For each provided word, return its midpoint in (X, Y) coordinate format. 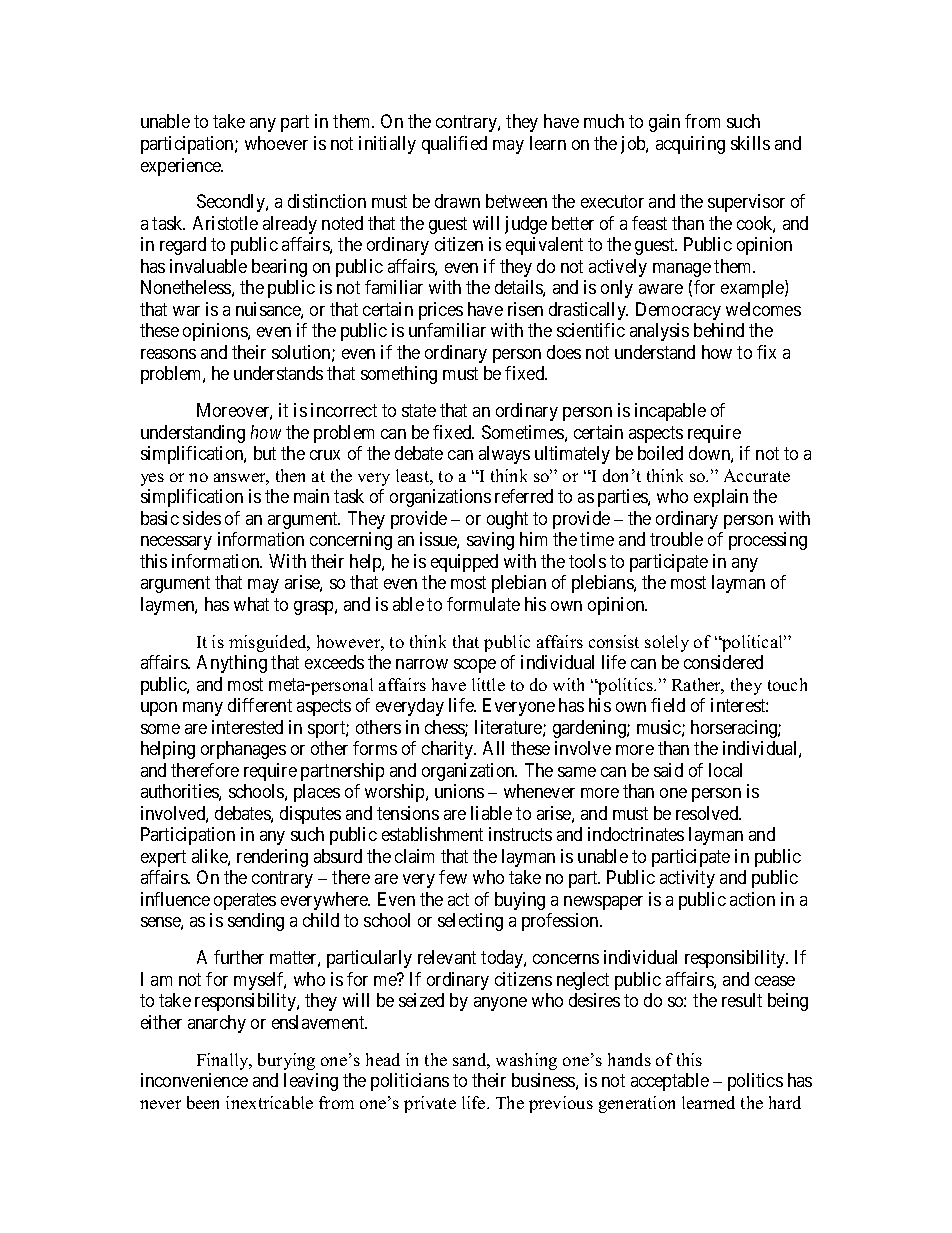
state (419, 411)
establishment (432, 834)
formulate (483, 604)
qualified (454, 145)
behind (719, 330)
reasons (168, 354)
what (251, 604)
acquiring (690, 145)
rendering (272, 858)
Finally (224, 1061)
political (753, 643)
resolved (708, 813)
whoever (276, 143)
